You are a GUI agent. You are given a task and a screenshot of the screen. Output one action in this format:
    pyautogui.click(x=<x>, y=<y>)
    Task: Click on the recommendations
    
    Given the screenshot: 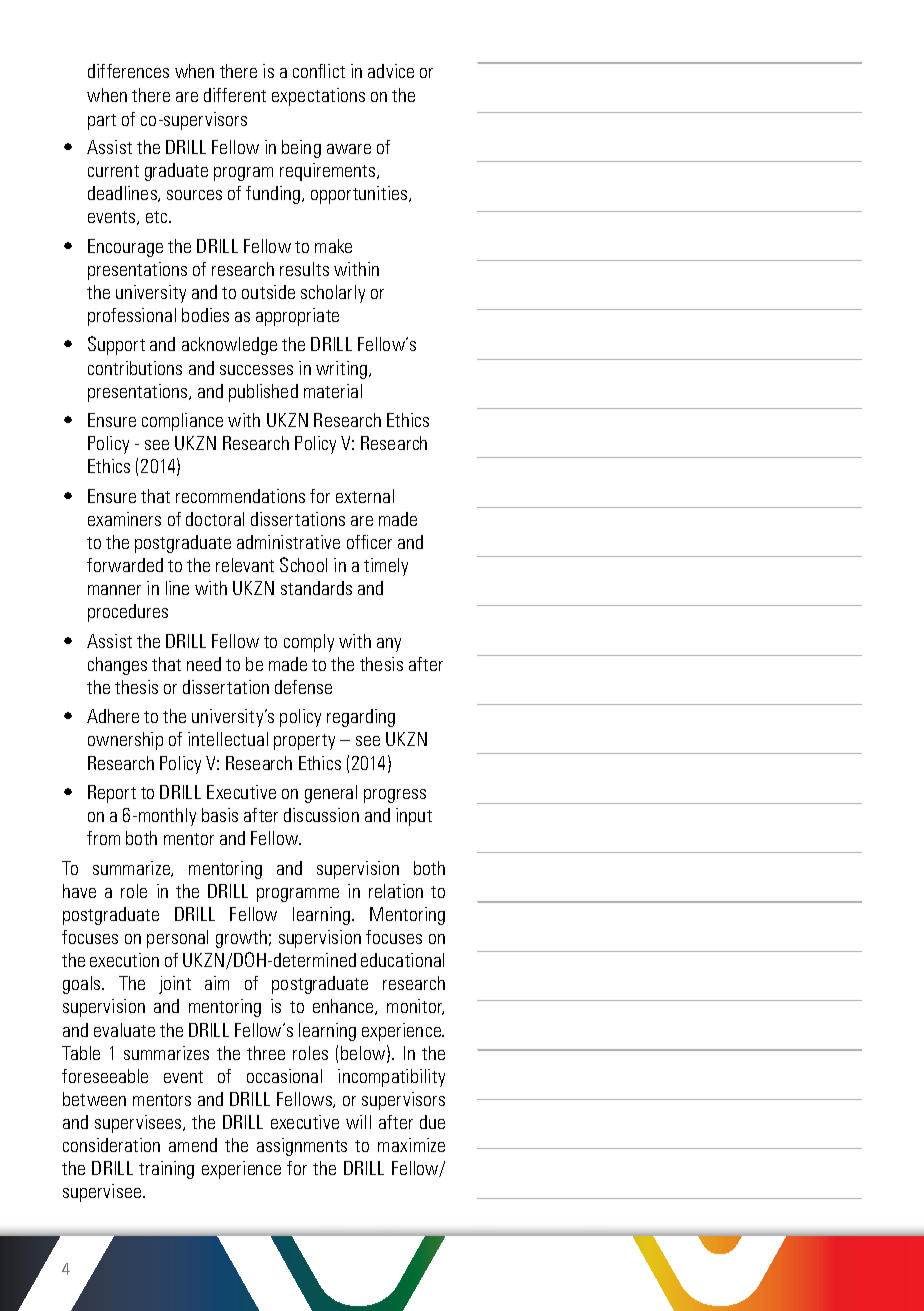 What is the action you would take?
    pyautogui.click(x=240, y=496)
